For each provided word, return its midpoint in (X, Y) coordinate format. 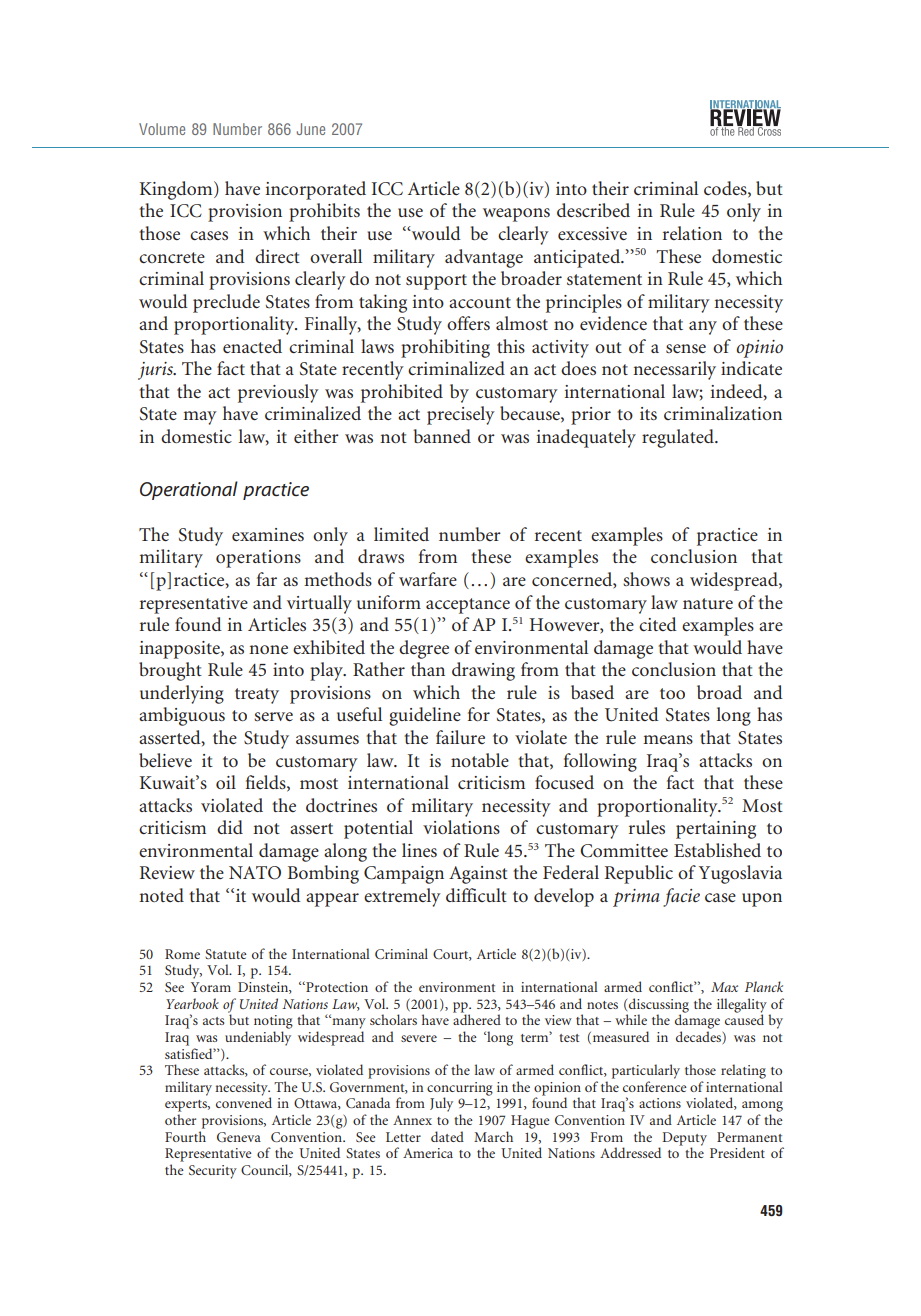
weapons (516, 215)
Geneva (239, 1137)
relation (692, 233)
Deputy (684, 1140)
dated (447, 1136)
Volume (162, 129)
